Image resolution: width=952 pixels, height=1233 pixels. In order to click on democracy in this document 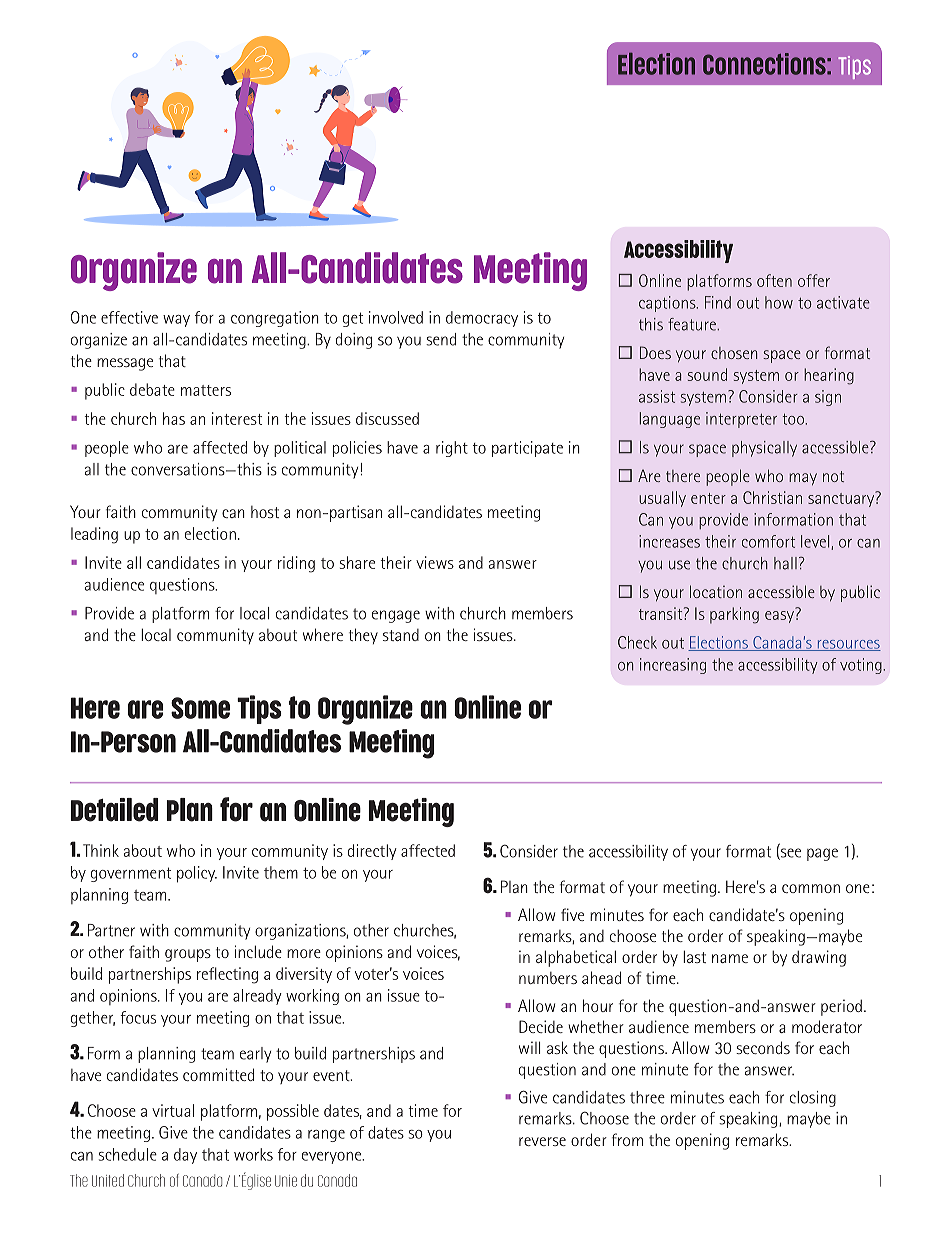, I will do `click(482, 319)`.
